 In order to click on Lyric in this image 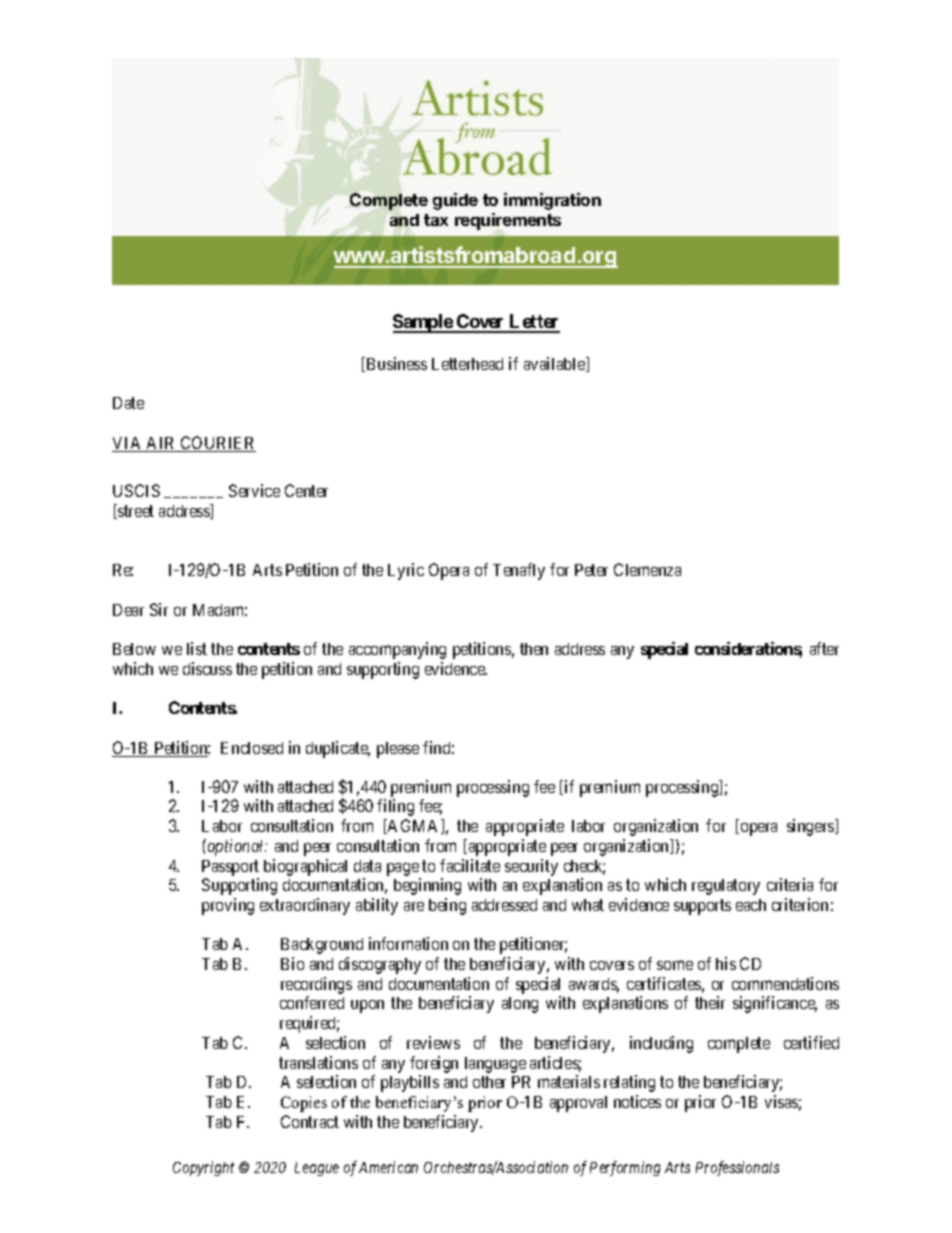, I will do `click(406, 571)`.
